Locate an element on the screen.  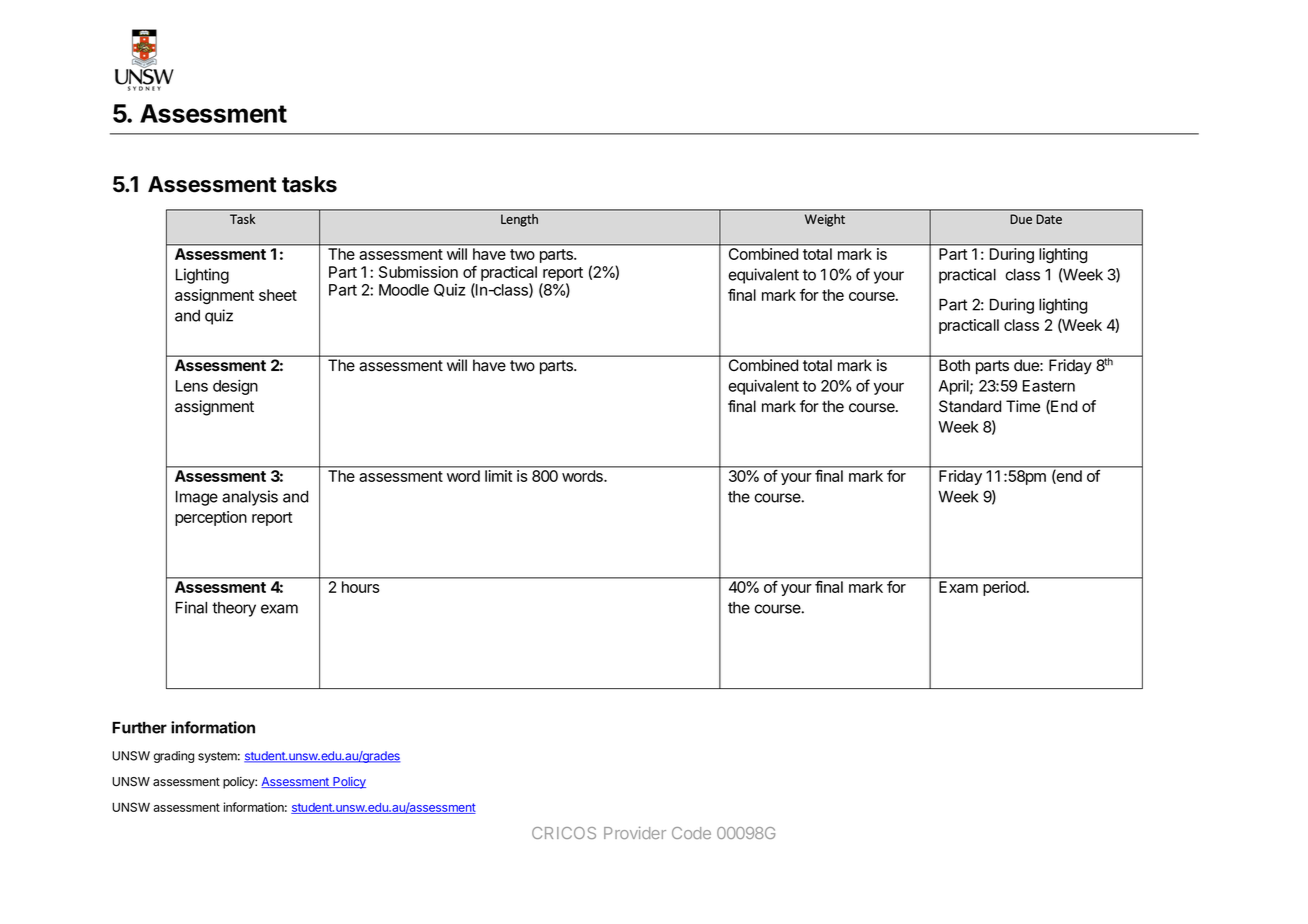
design is located at coordinates (235, 387).
